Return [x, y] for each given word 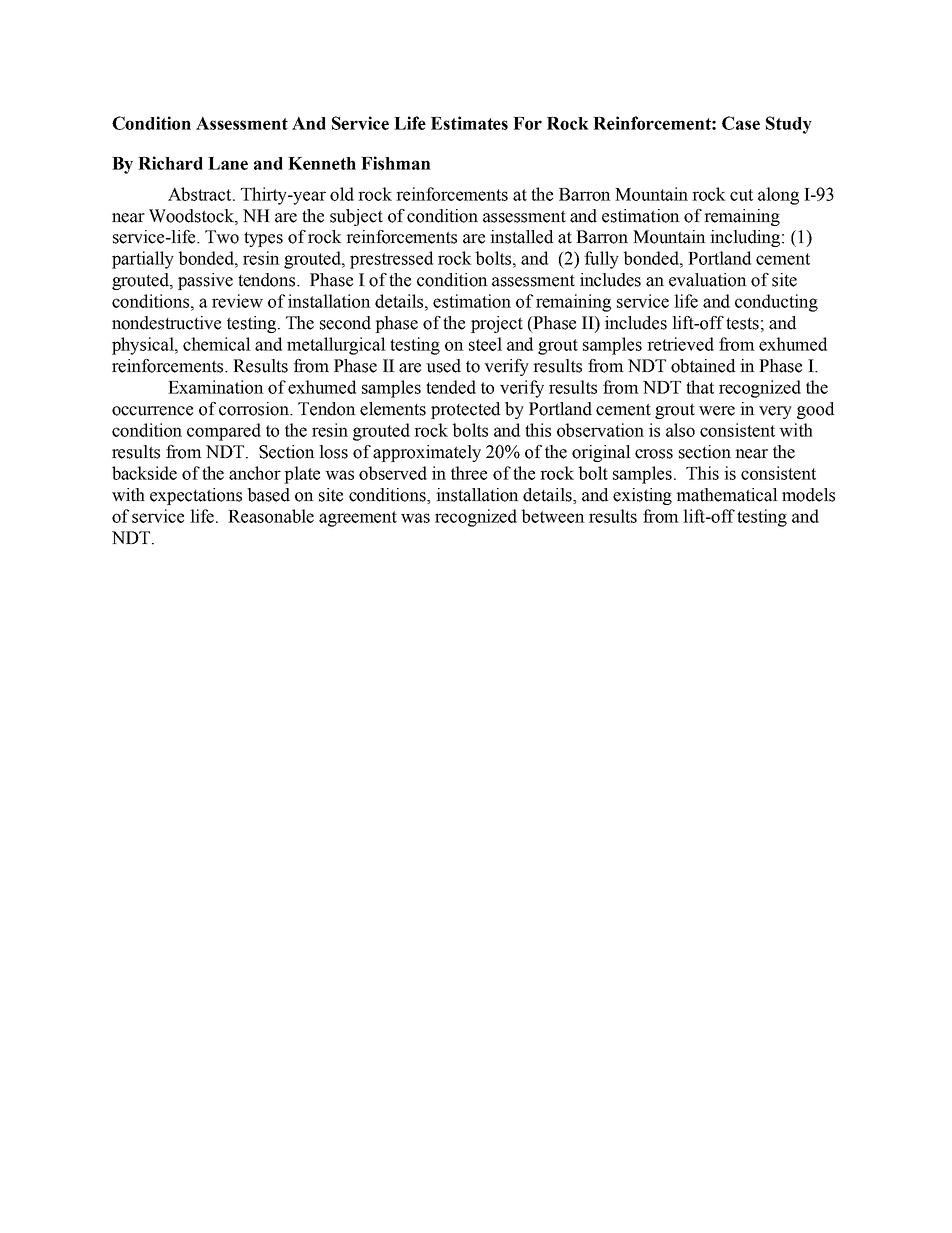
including [746, 238]
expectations [196, 496]
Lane [228, 163]
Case [741, 123]
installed [521, 237]
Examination [216, 387]
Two [222, 237]
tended [451, 387]
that [700, 387]
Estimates [469, 123]
